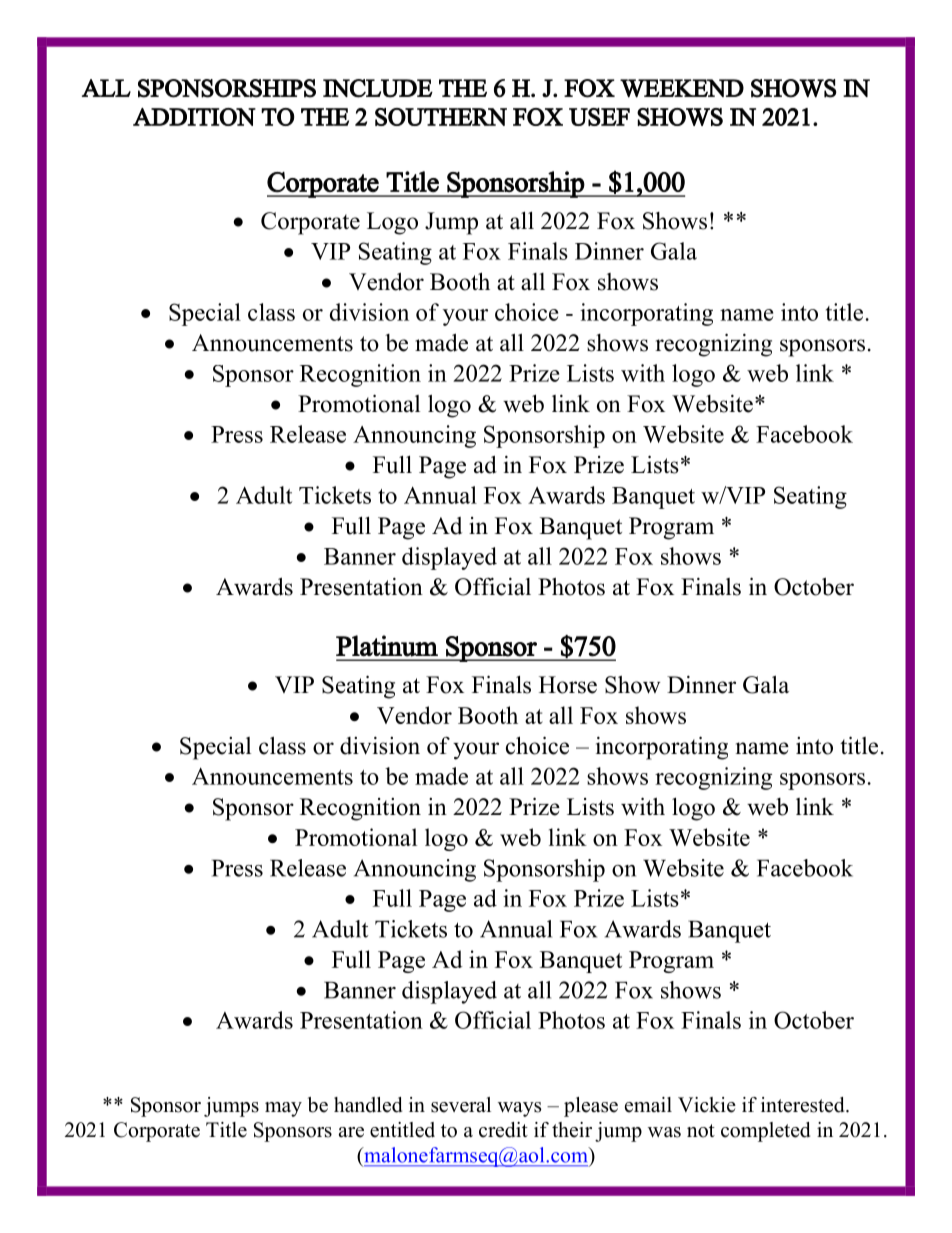  Describe the element at coordinates (194, 117) in the screenshot. I see `ADDITION` at that location.
